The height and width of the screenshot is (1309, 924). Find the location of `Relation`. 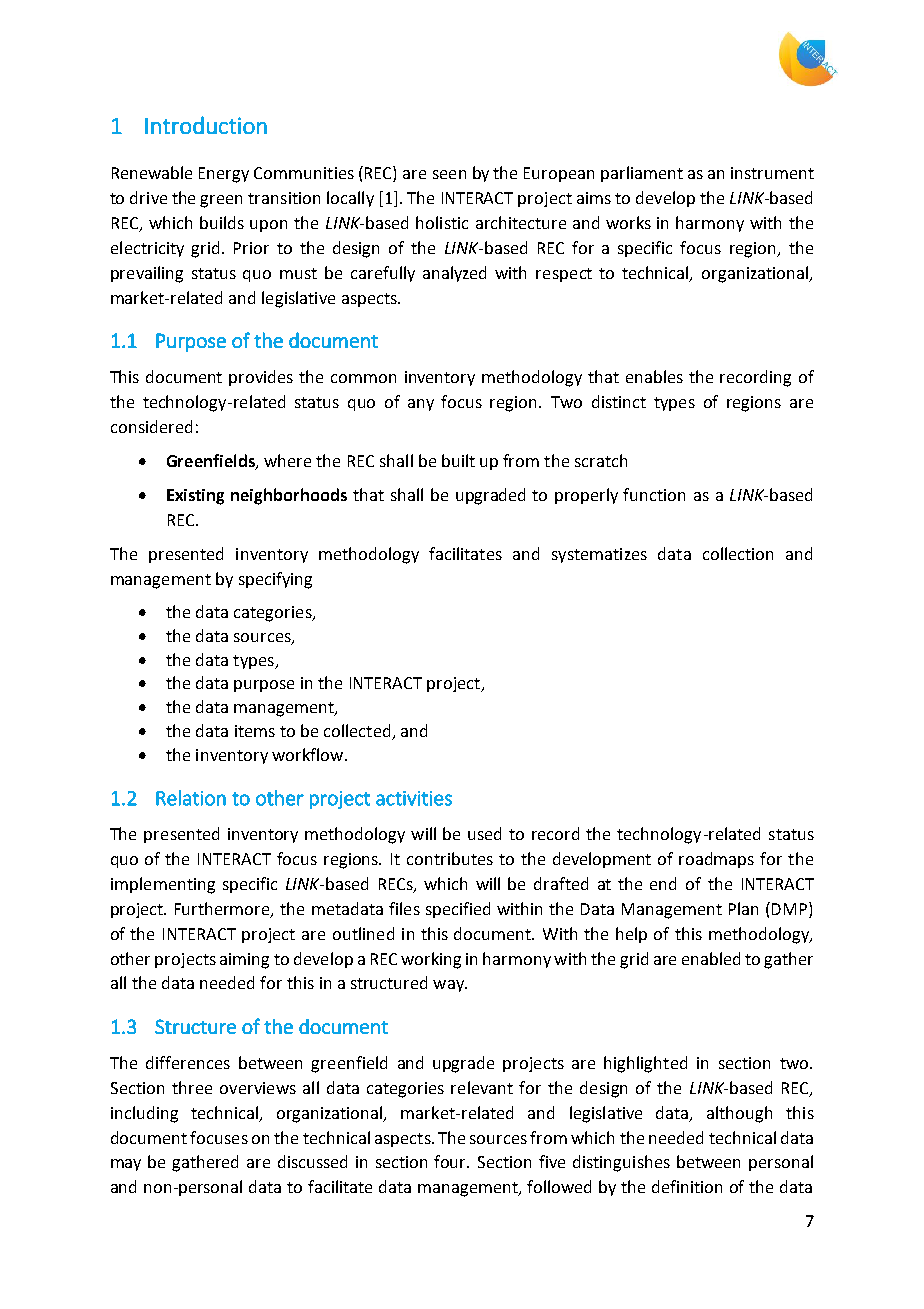

Relation is located at coordinates (191, 798).
